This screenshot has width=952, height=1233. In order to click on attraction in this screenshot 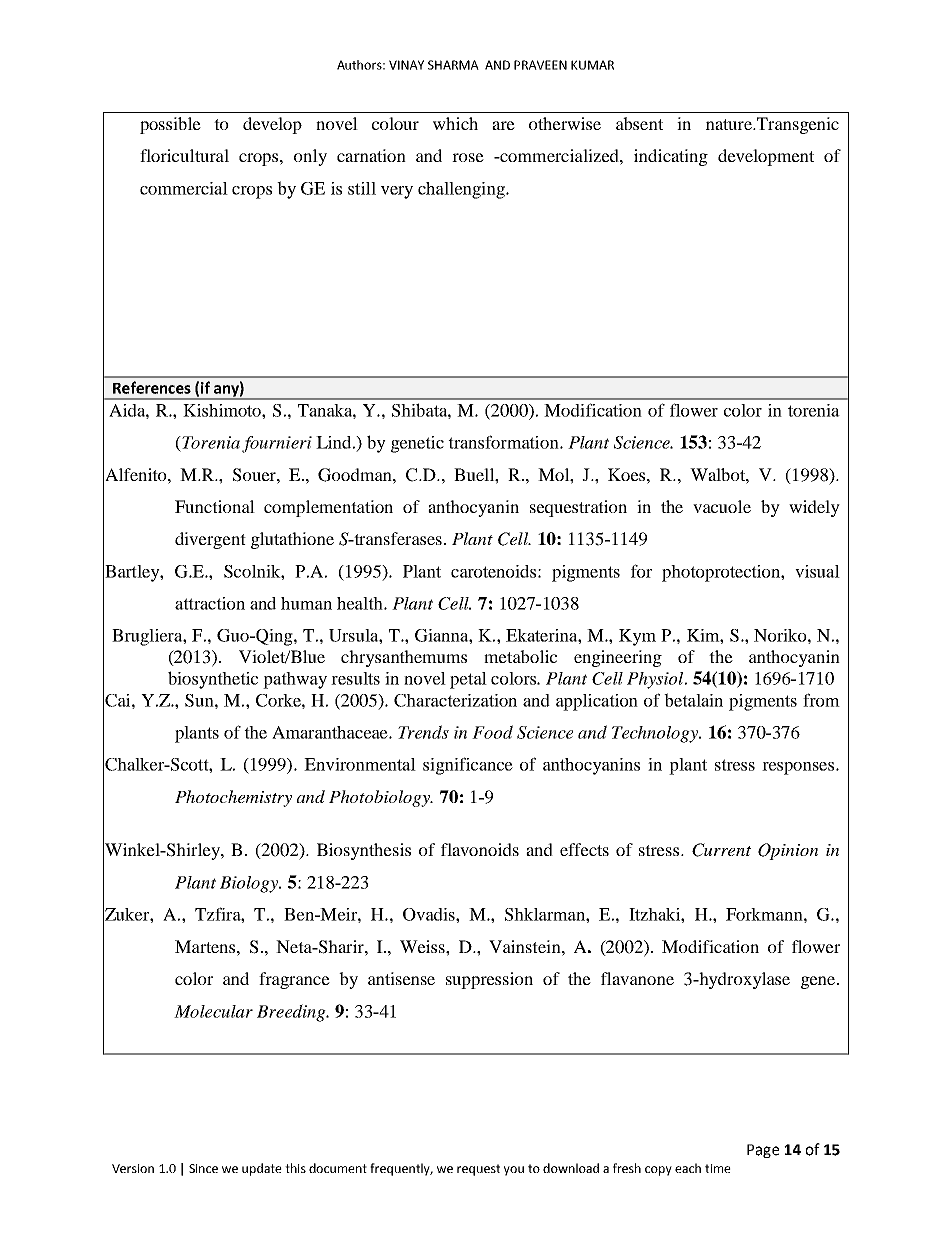, I will do `click(210, 603)`.
